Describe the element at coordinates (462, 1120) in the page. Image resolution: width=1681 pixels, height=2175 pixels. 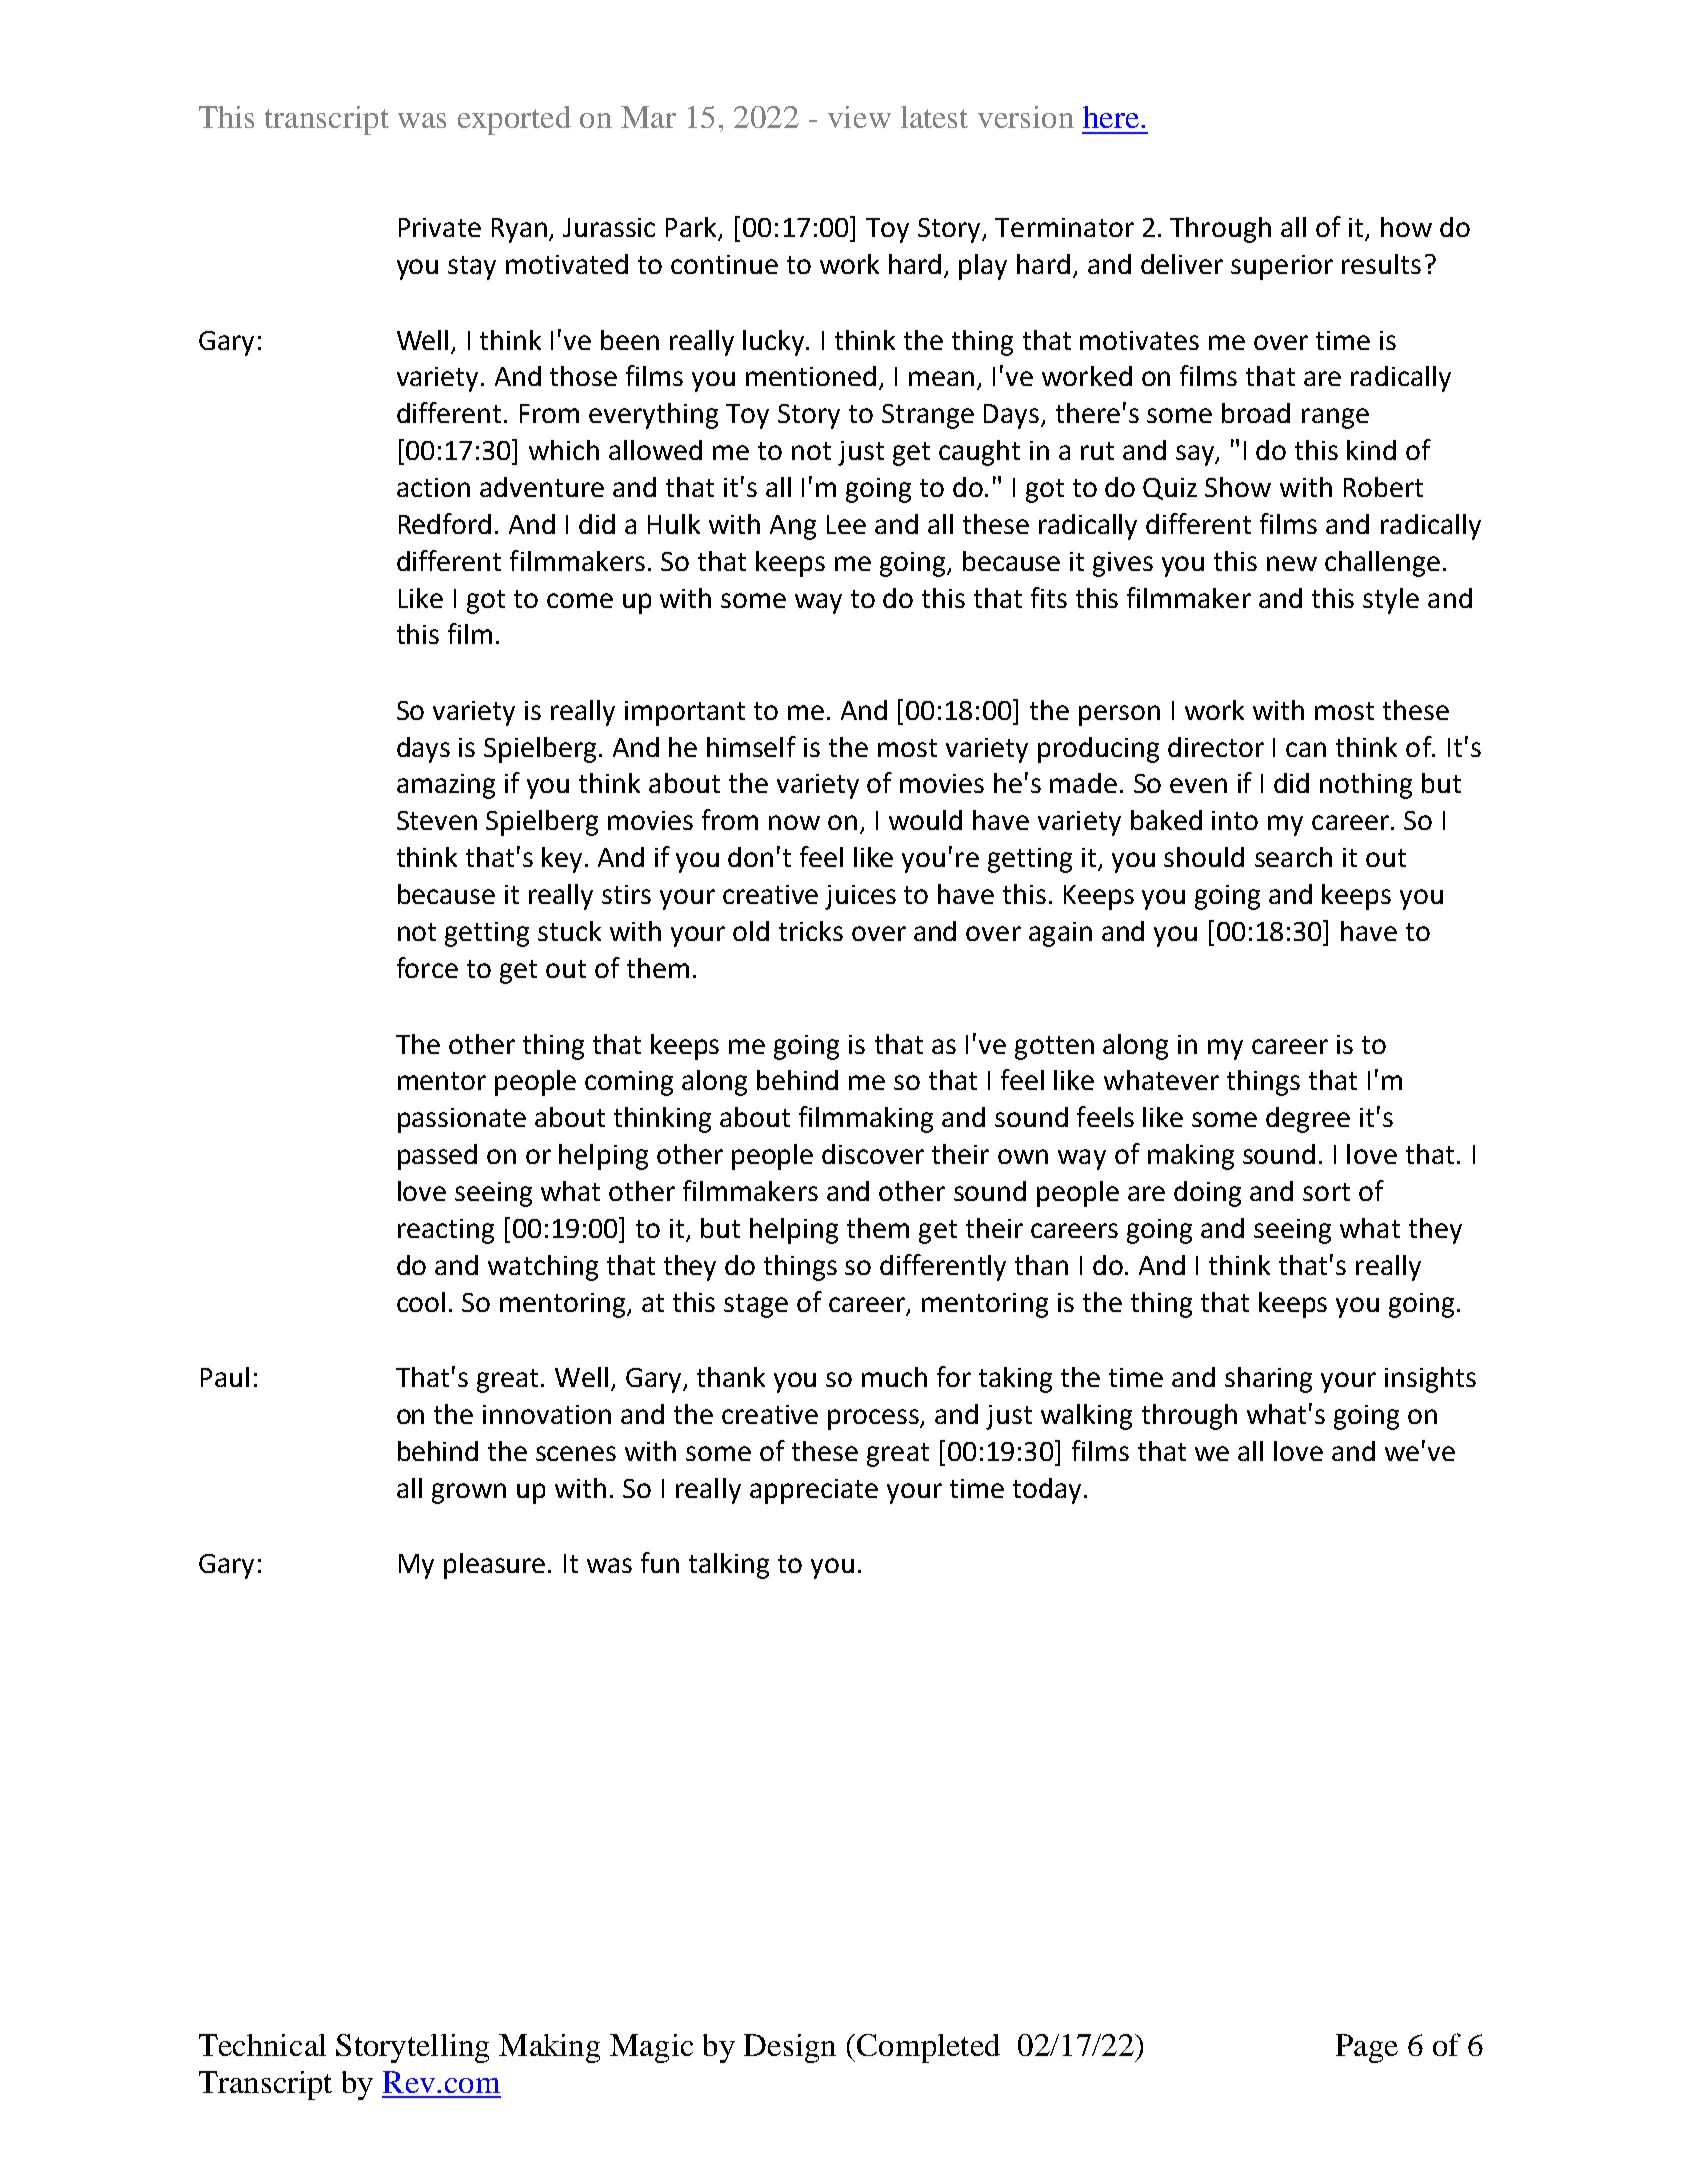
I see `passionate` at that location.
